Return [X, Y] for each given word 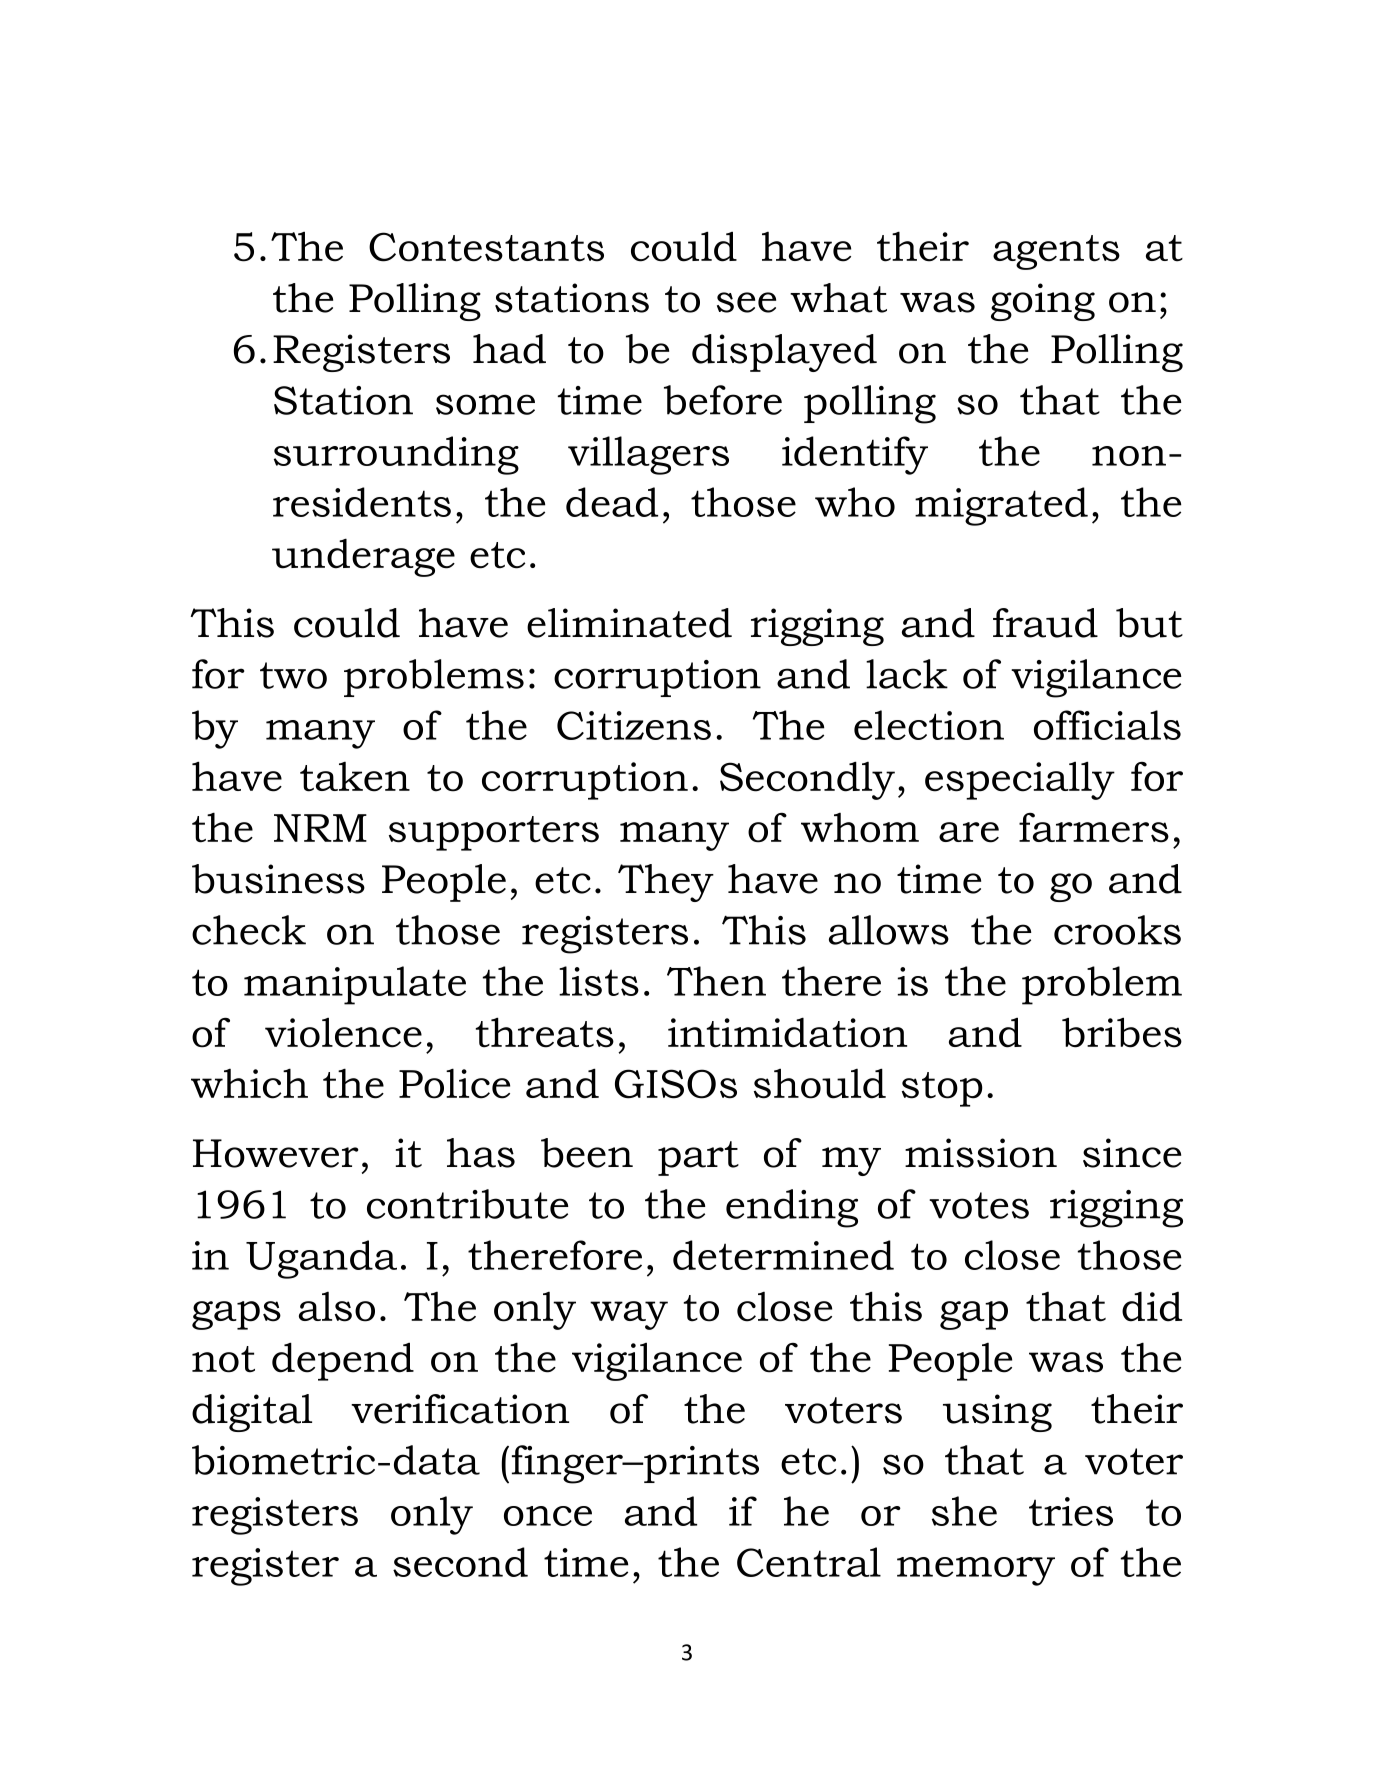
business [278, 879]
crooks [1117, 930]
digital [252, 1413]
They [666, 883]
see [746, 302]
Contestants [486, 247]
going [1043, 302]
